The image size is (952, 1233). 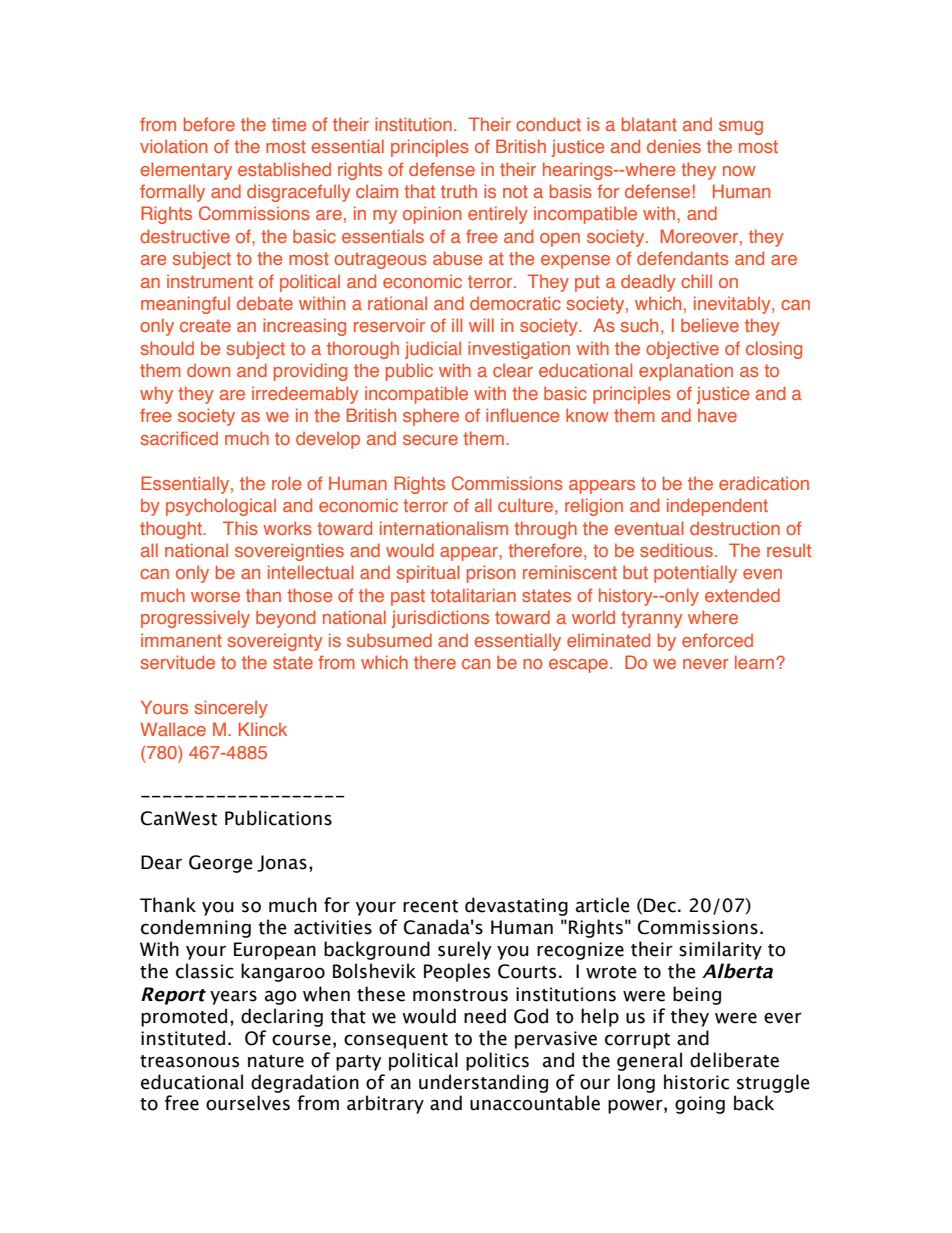 What do you see at coordinates (209, 124) in the screenshot?
I see `before` at bounding box center [209, 124].
